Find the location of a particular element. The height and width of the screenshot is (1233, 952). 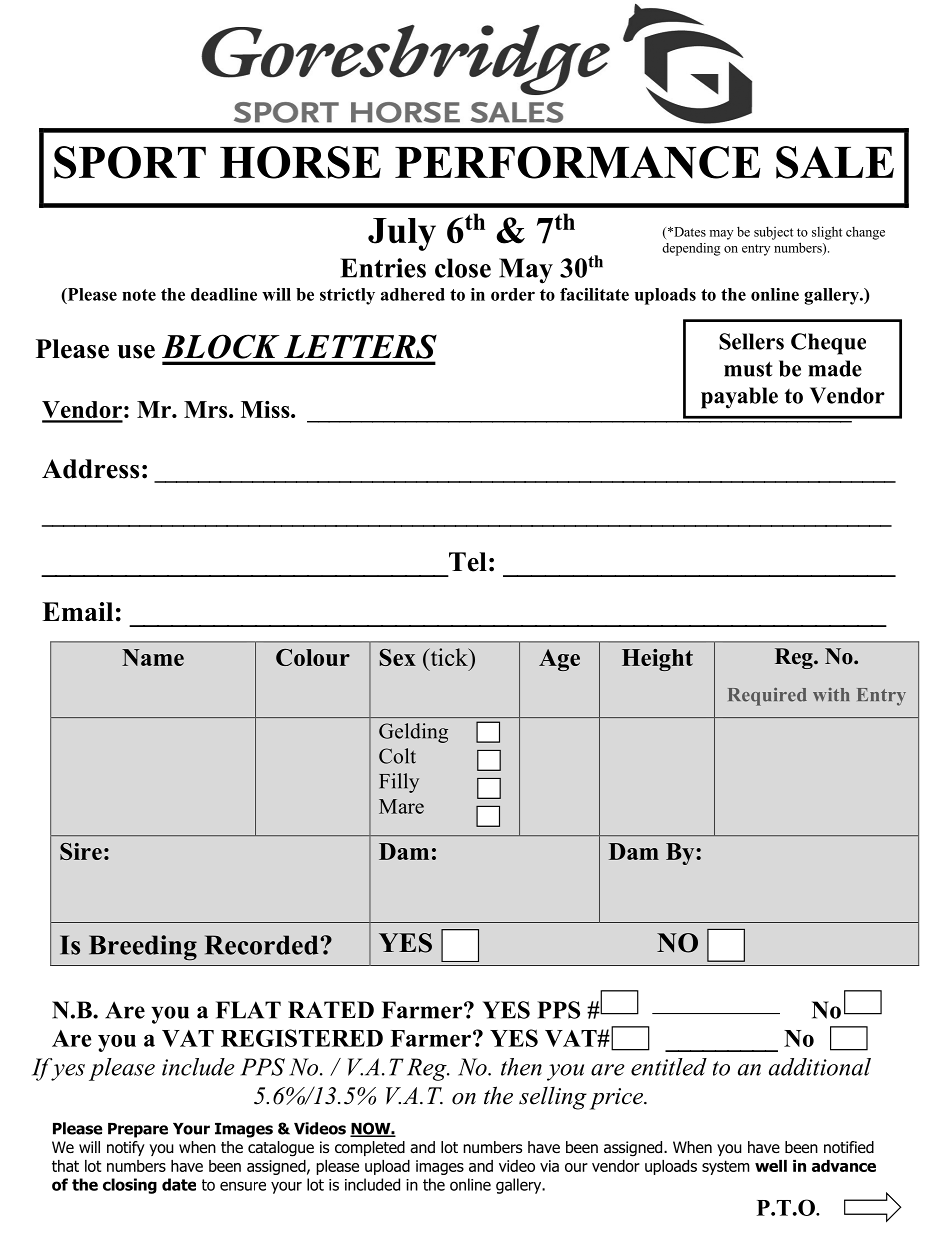

tick is located at coordinates (449, 657).
